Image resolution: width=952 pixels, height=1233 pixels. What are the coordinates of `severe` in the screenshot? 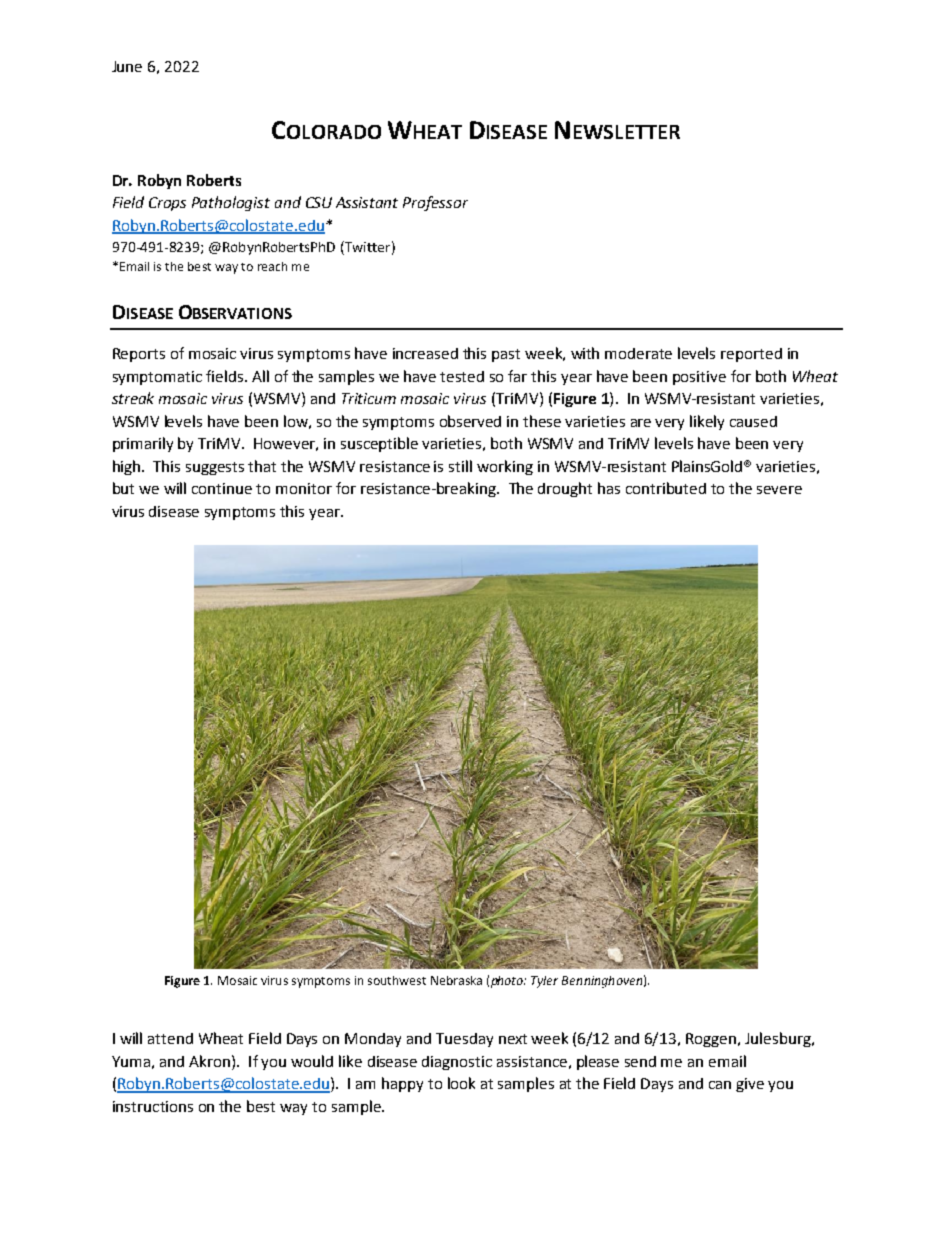 It's located at (779, 490).
